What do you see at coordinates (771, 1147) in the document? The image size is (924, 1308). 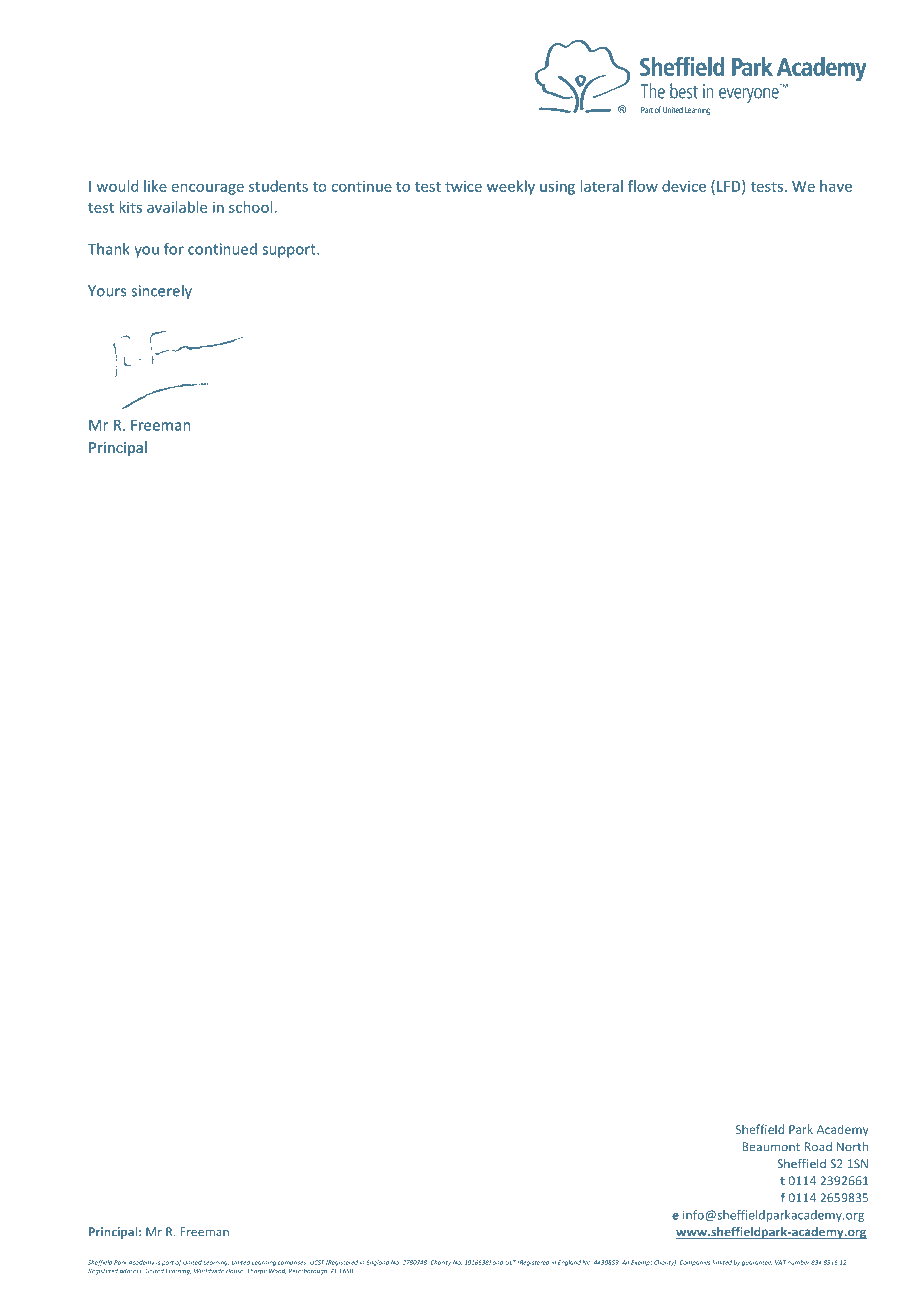 I see `Beaumont` at bounding box center [771, 1147].
